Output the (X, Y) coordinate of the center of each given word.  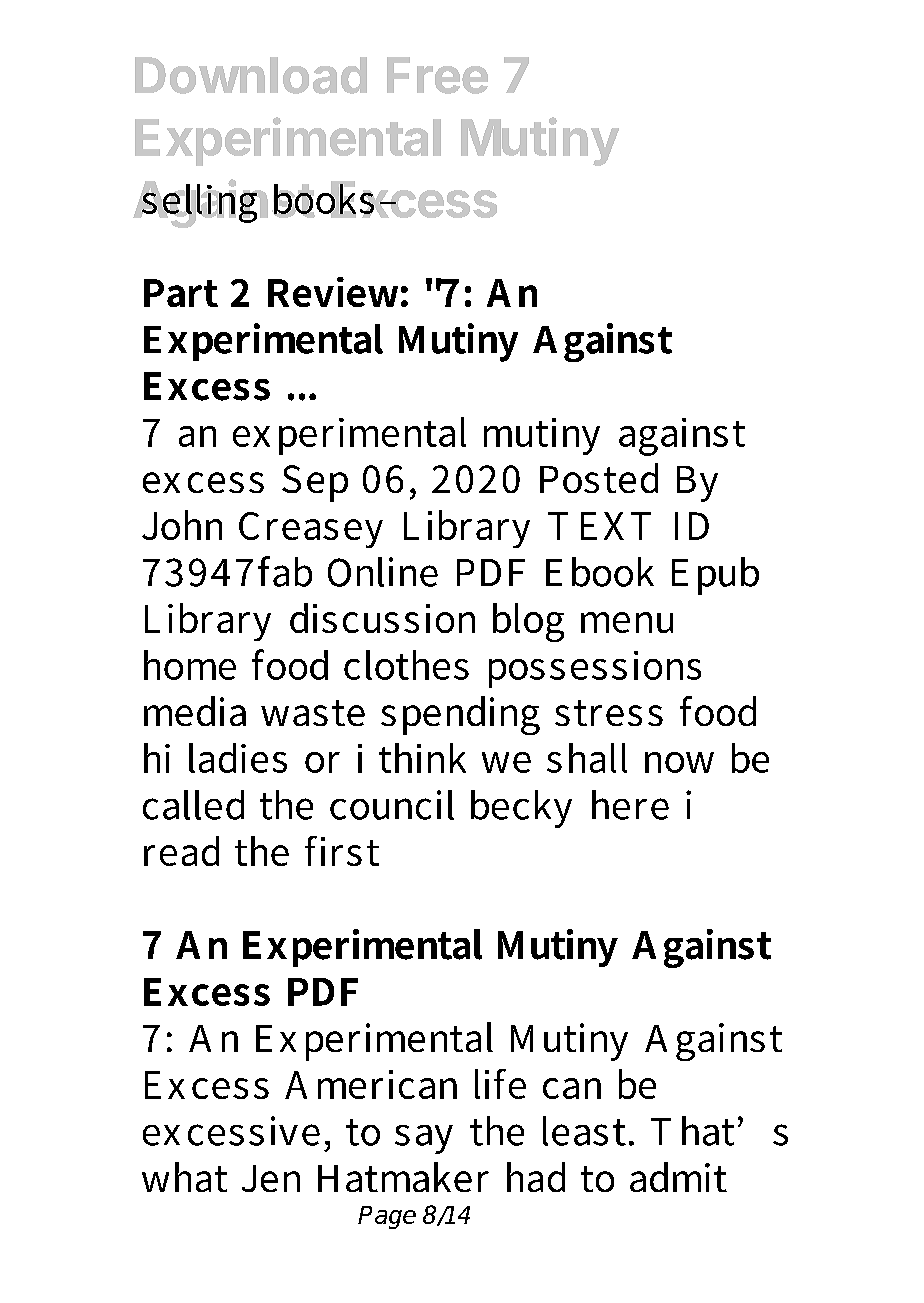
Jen (271, 1178)
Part (181, 293)
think (422, 758)
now (679, 762)
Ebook (600, 572)
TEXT (599, 526)
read (181, 851)
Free (437, 75)
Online (383, 572)
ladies (238, 758)
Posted (599, 478)
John (182, 525)
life (500, 1084)
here (630, 805)
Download (251, 75)
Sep (315, 483)
